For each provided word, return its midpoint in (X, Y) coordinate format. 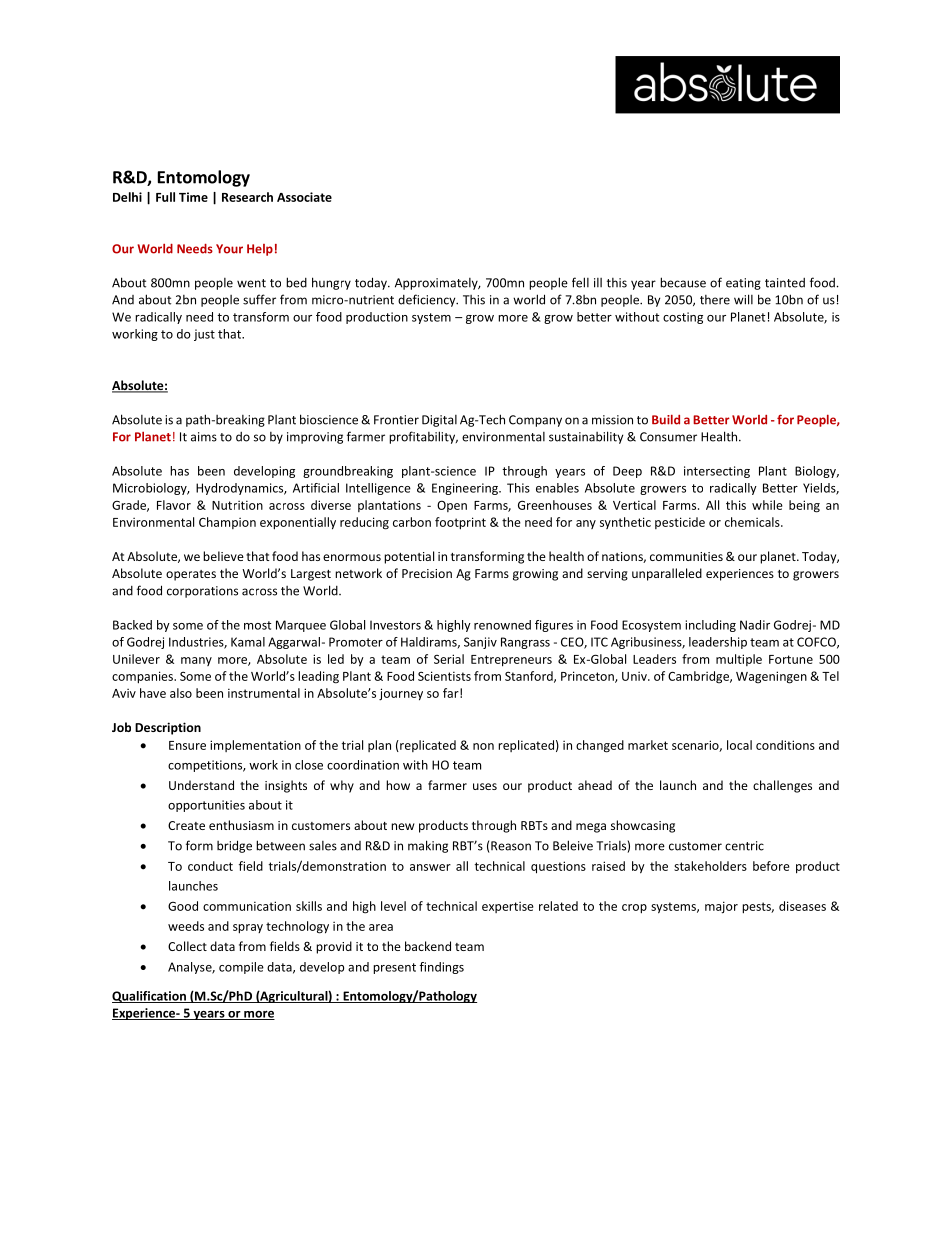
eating (743, 284)
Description (168, 728)
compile (241, 968)
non (483, 746)
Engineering (466, 489)
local (739, 745)
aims (204, 437)
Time (193, 197)
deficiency (428, 300)
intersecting (717, 472)
